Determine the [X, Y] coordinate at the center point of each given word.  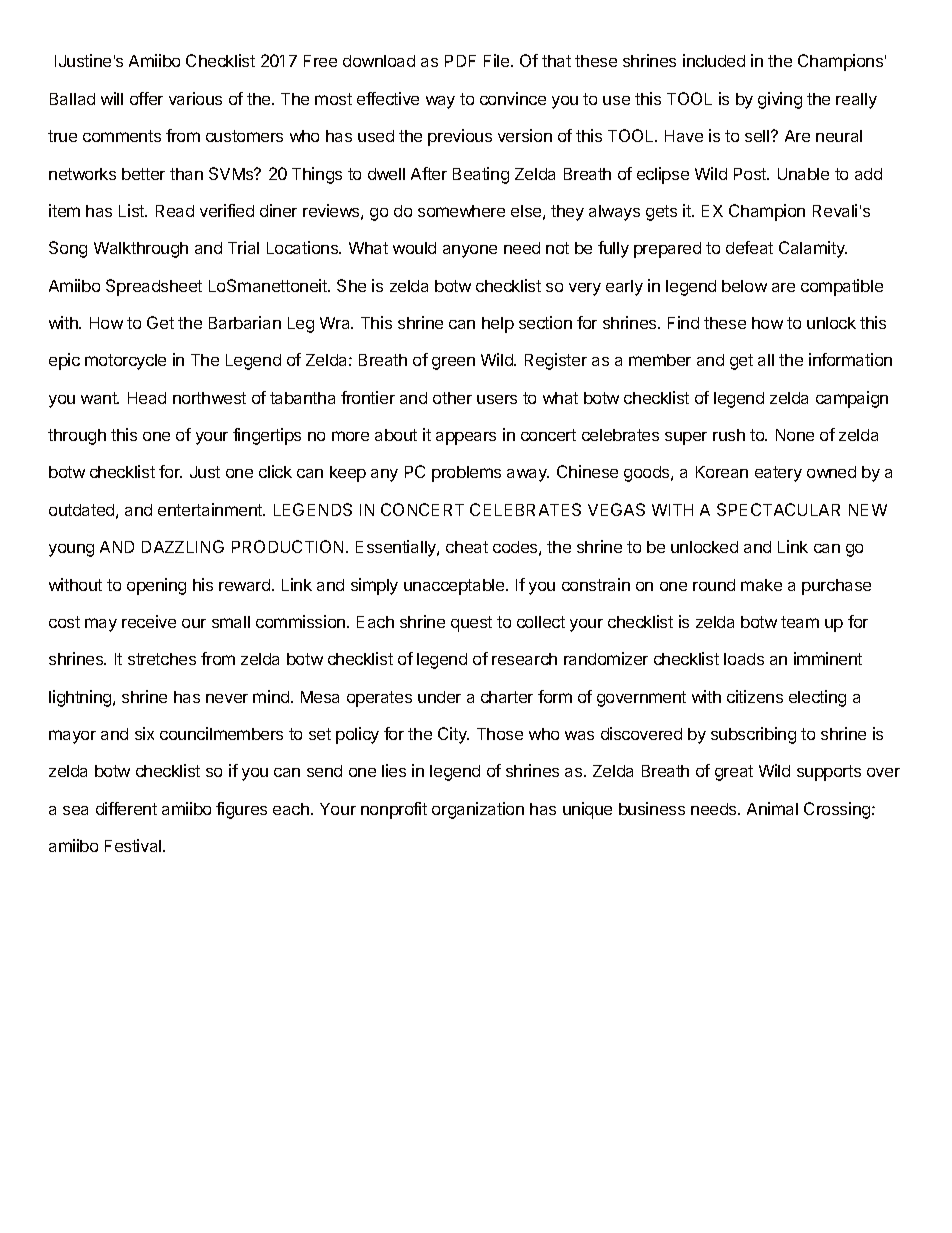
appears [466, 438]
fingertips [267, 436]
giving [780, 100]
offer [146, 98]
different [126, 808]
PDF [460, 61]
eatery [778, 474]
